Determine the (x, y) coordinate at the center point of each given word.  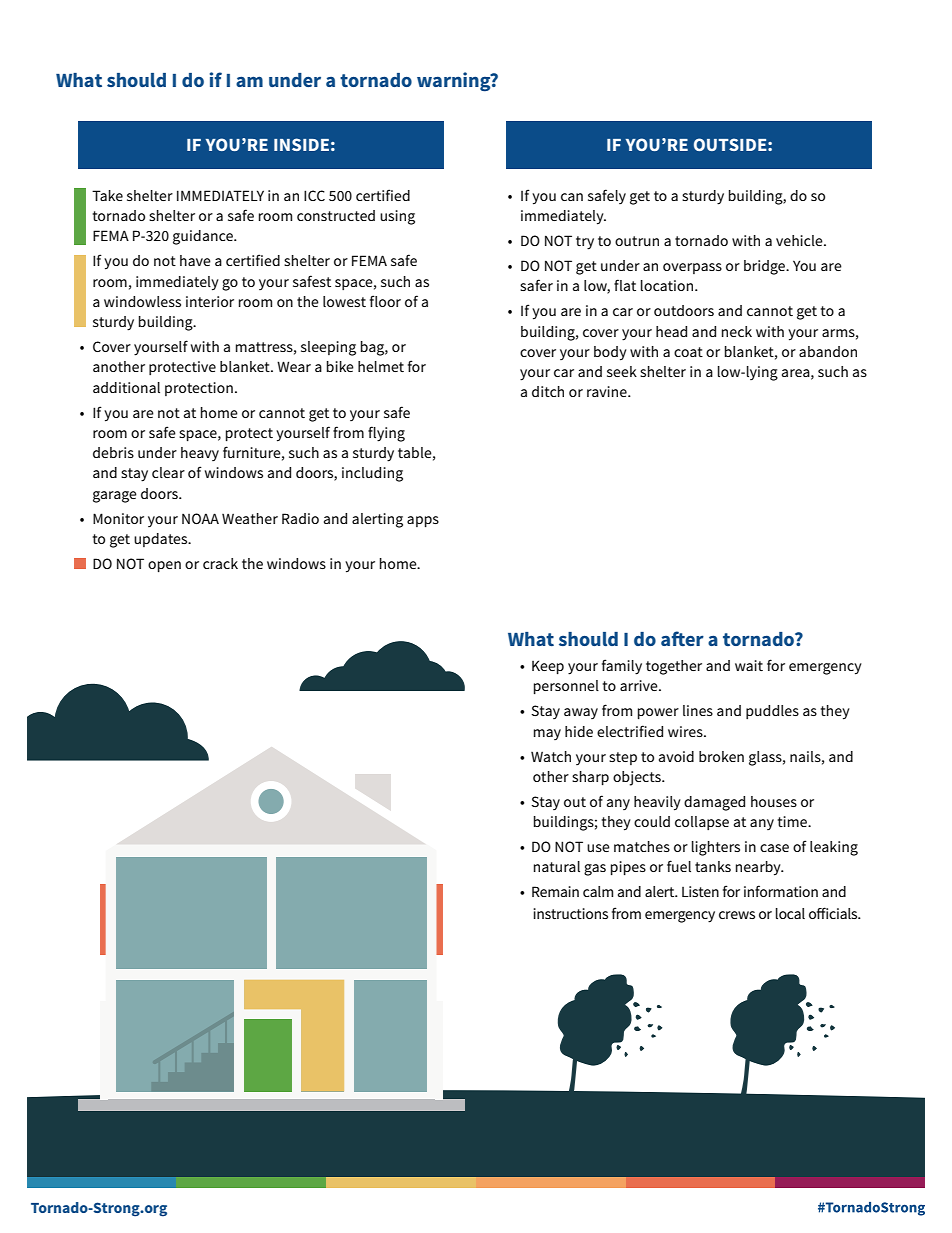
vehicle (800, 240)
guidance (204, 237)
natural (557, 866)
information (781, 891)
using (397, 217)
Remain (555, 891)
